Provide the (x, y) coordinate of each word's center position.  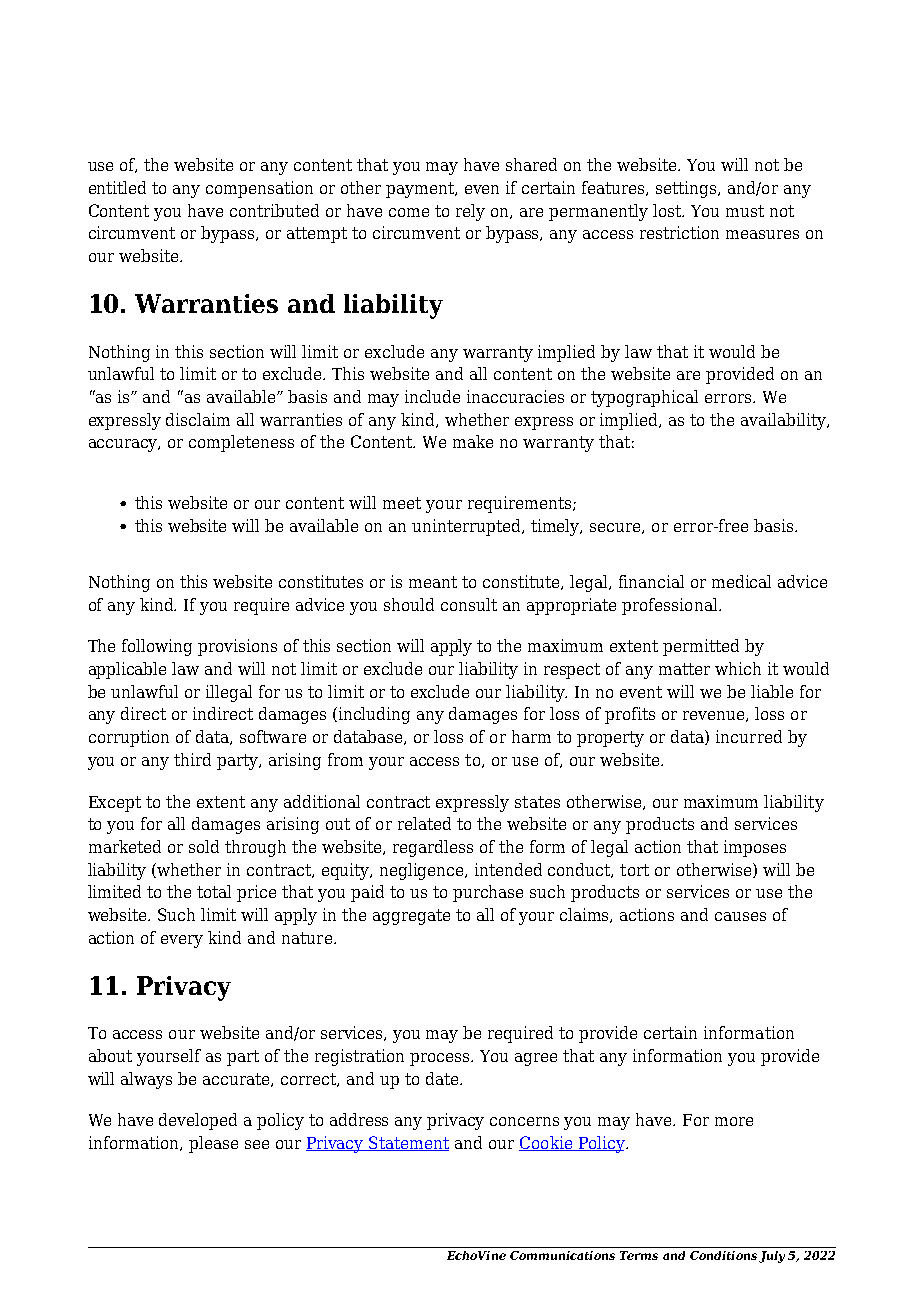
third (192, 759)
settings (687, 189)
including (374, 715)
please (213, 1144)
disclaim (198, 419)
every (182, 941)
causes (740, 916)
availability (784, 421)
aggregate (411, 917)
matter (684, 669)
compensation (259, 189)
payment (421, 190)
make (473, 441)
